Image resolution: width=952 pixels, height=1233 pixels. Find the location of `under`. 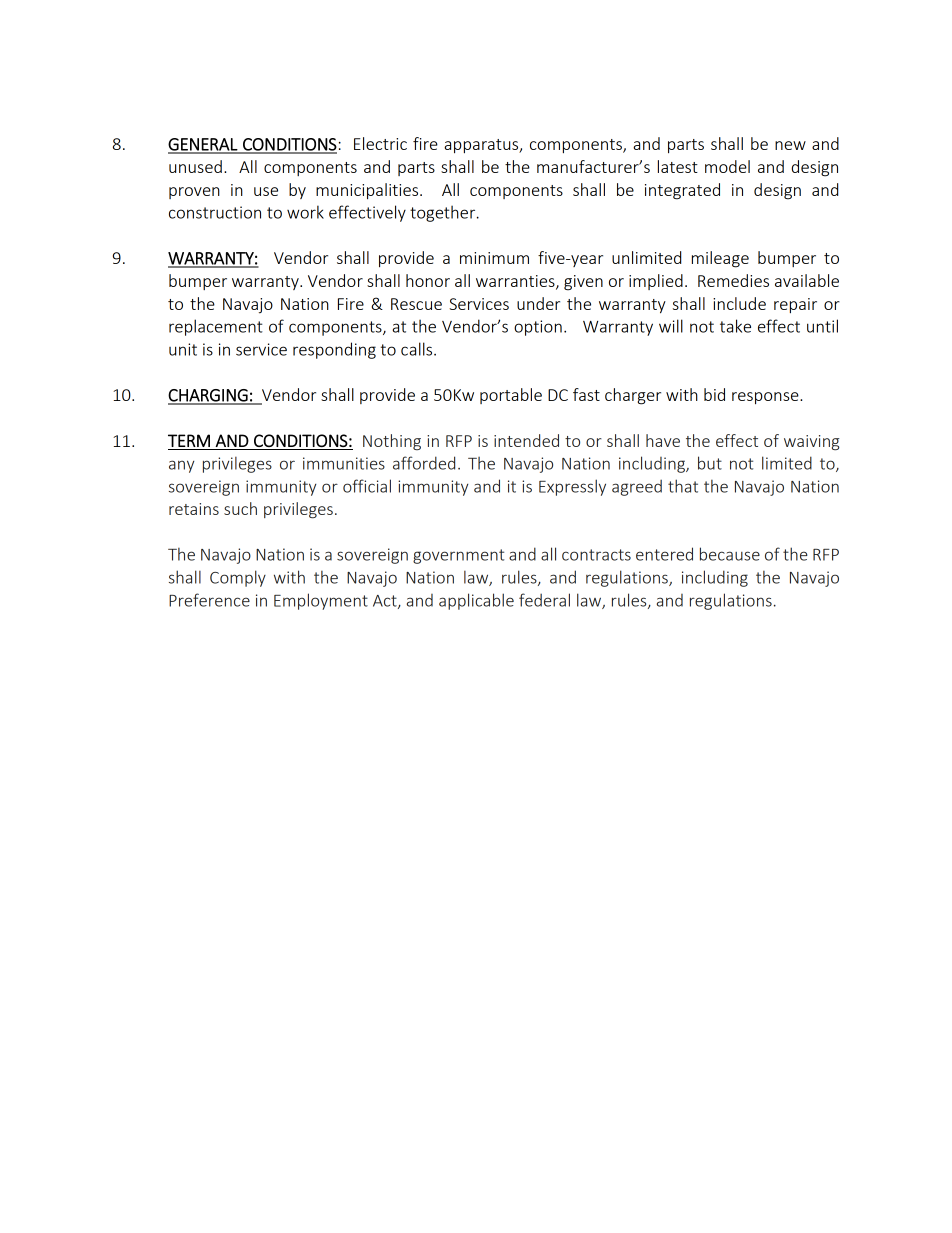

under is located at coordinates (538, 303).
